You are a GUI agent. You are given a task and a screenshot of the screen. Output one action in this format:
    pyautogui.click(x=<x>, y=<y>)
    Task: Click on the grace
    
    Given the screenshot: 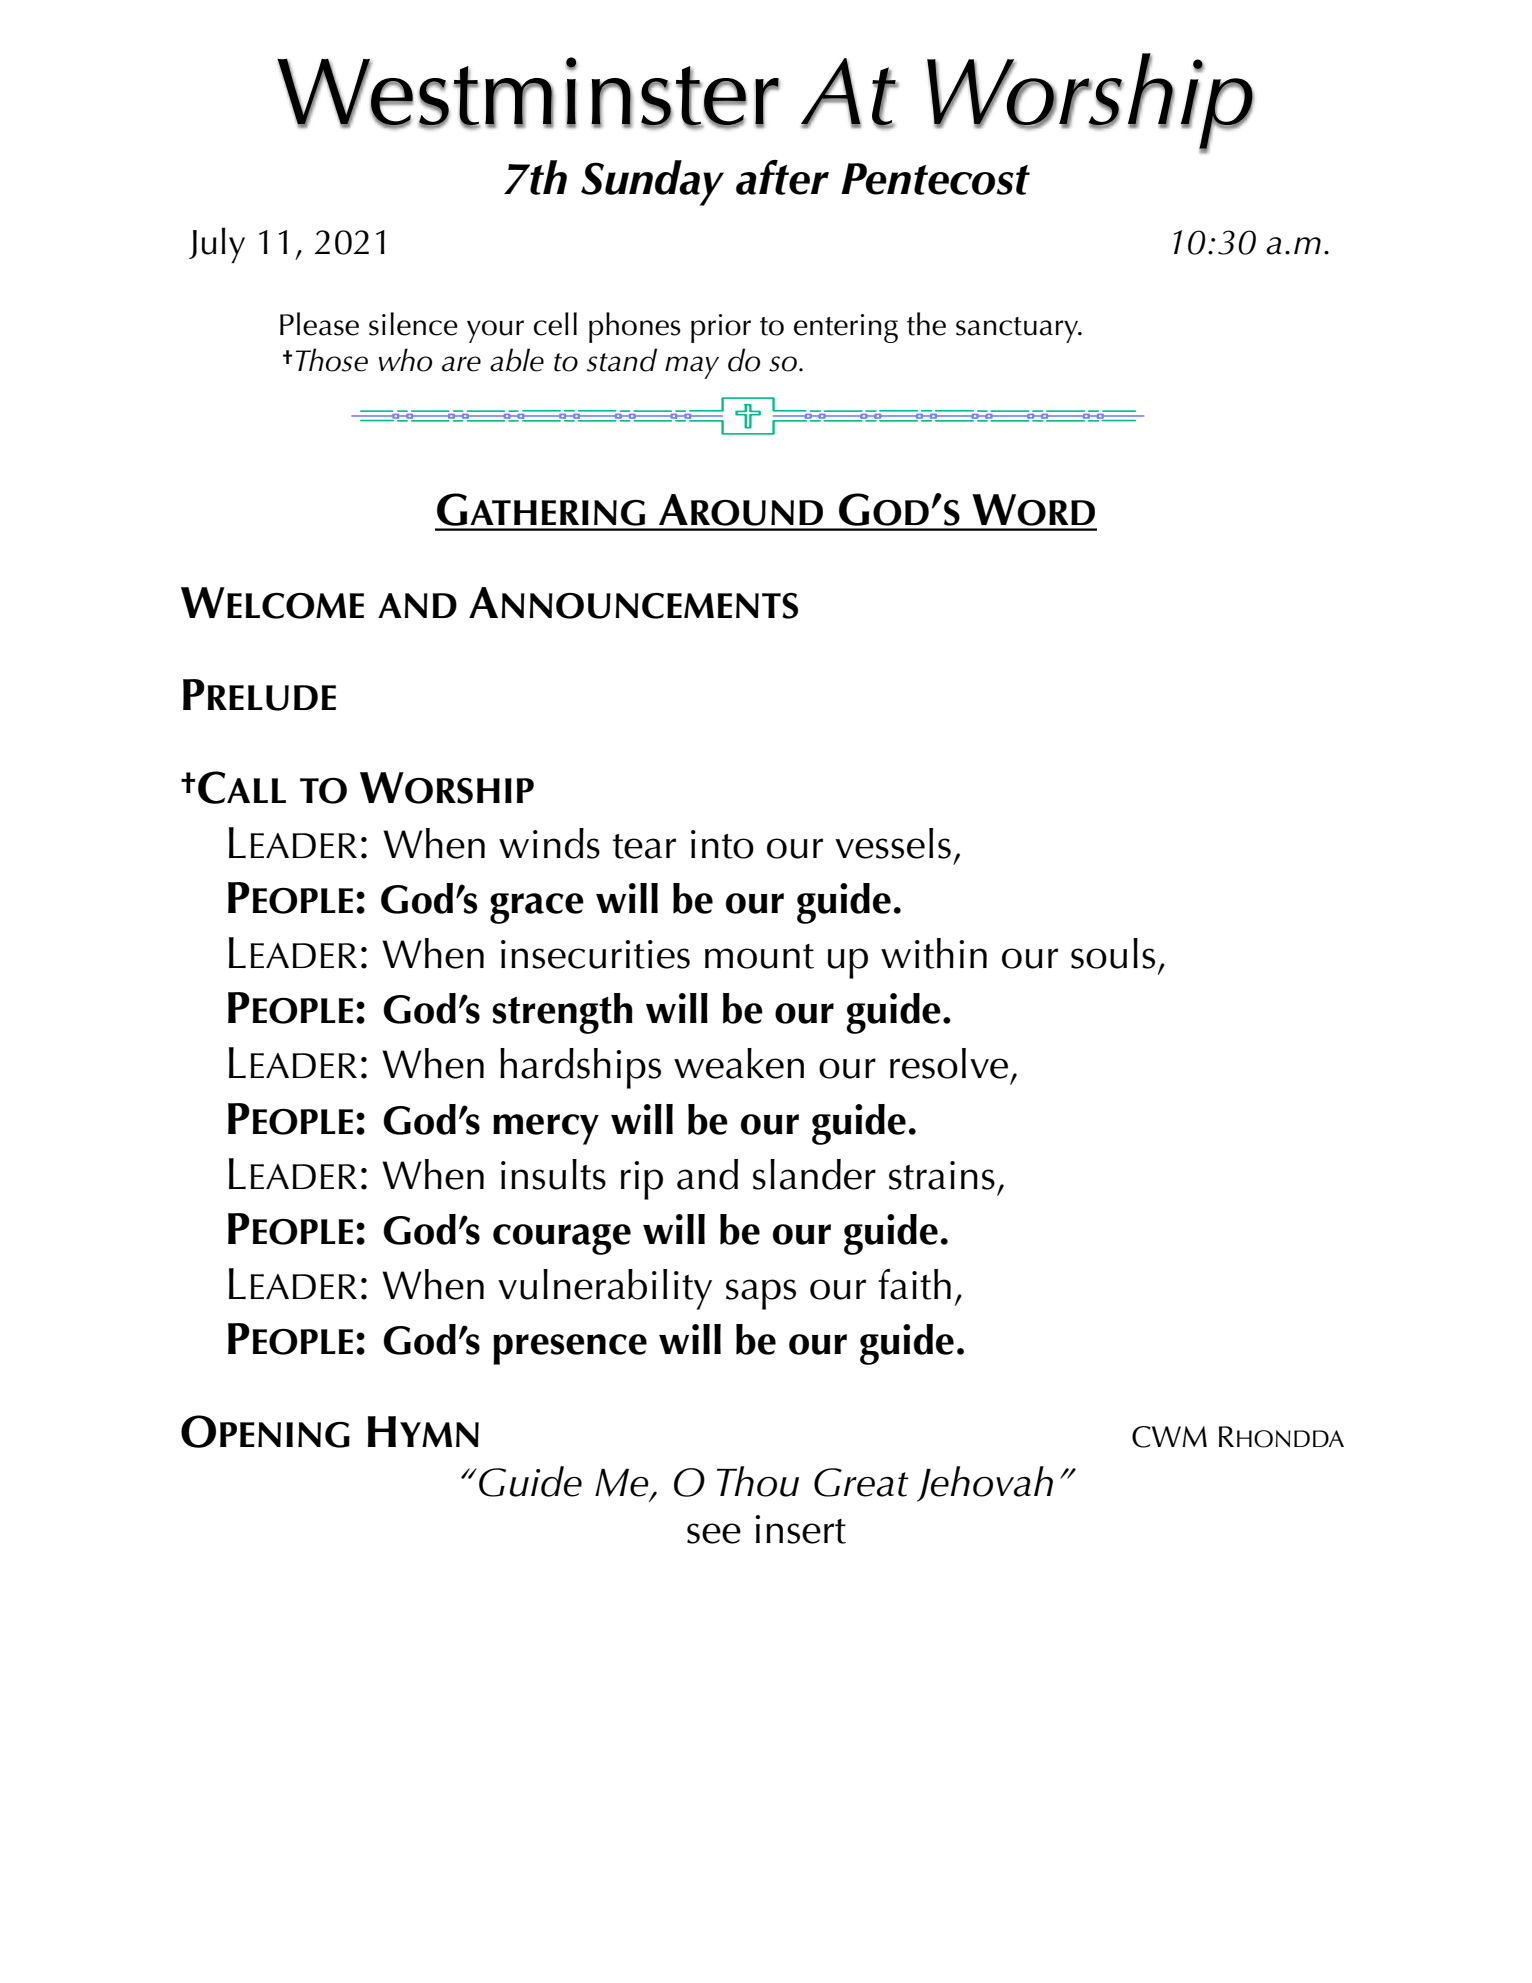 What is the action you would take?
    pyautogui.click(x=537, y=908)
